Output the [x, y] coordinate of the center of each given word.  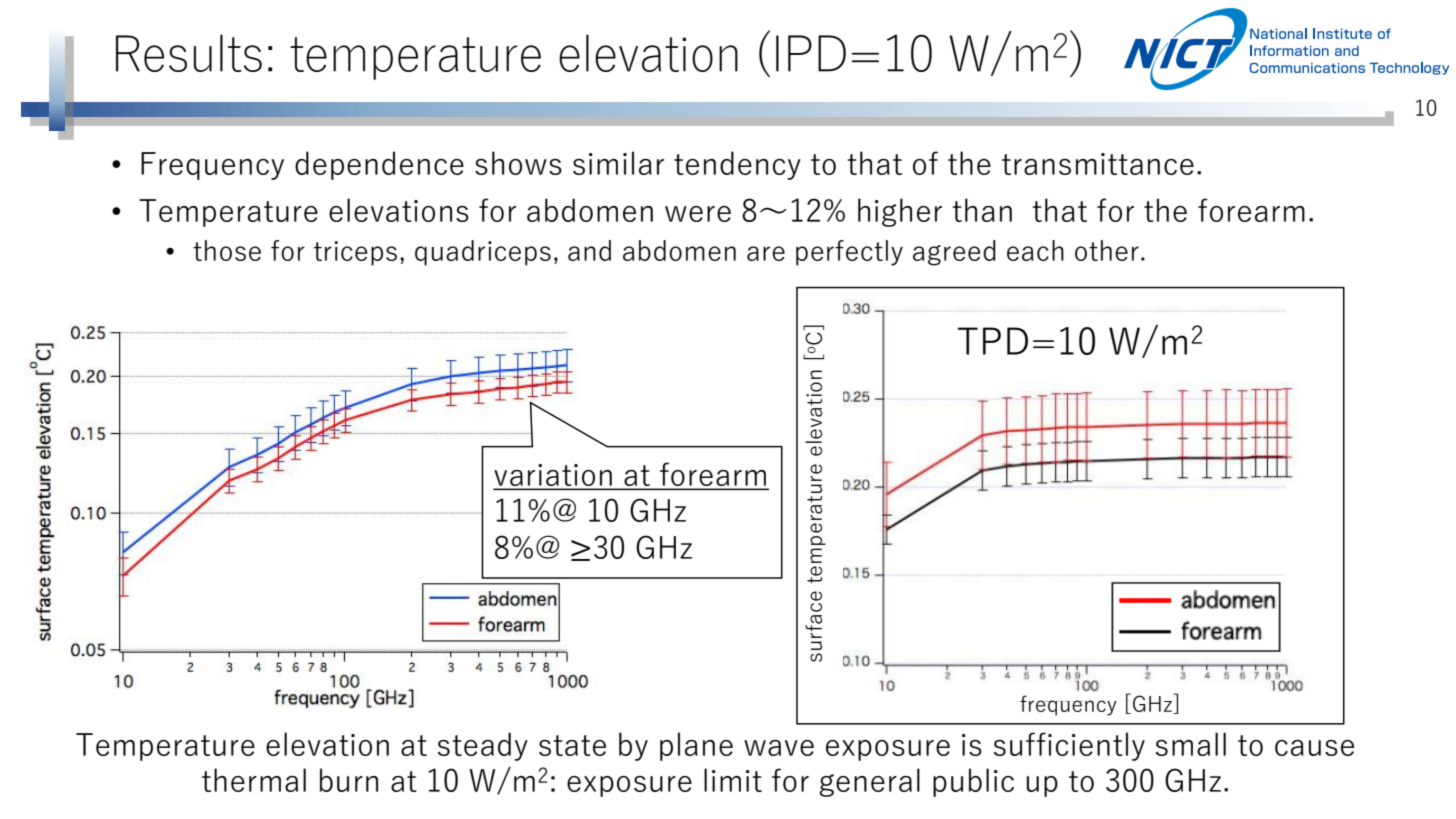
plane [696, 746]
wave [779, 748]
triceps [355, 253]
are [766, 253]
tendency [737, 165]
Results [189, 53]
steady [483, 746]
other [1107, 250]
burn [349, 780]
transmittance [1098, 164]
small [1191, 744]
